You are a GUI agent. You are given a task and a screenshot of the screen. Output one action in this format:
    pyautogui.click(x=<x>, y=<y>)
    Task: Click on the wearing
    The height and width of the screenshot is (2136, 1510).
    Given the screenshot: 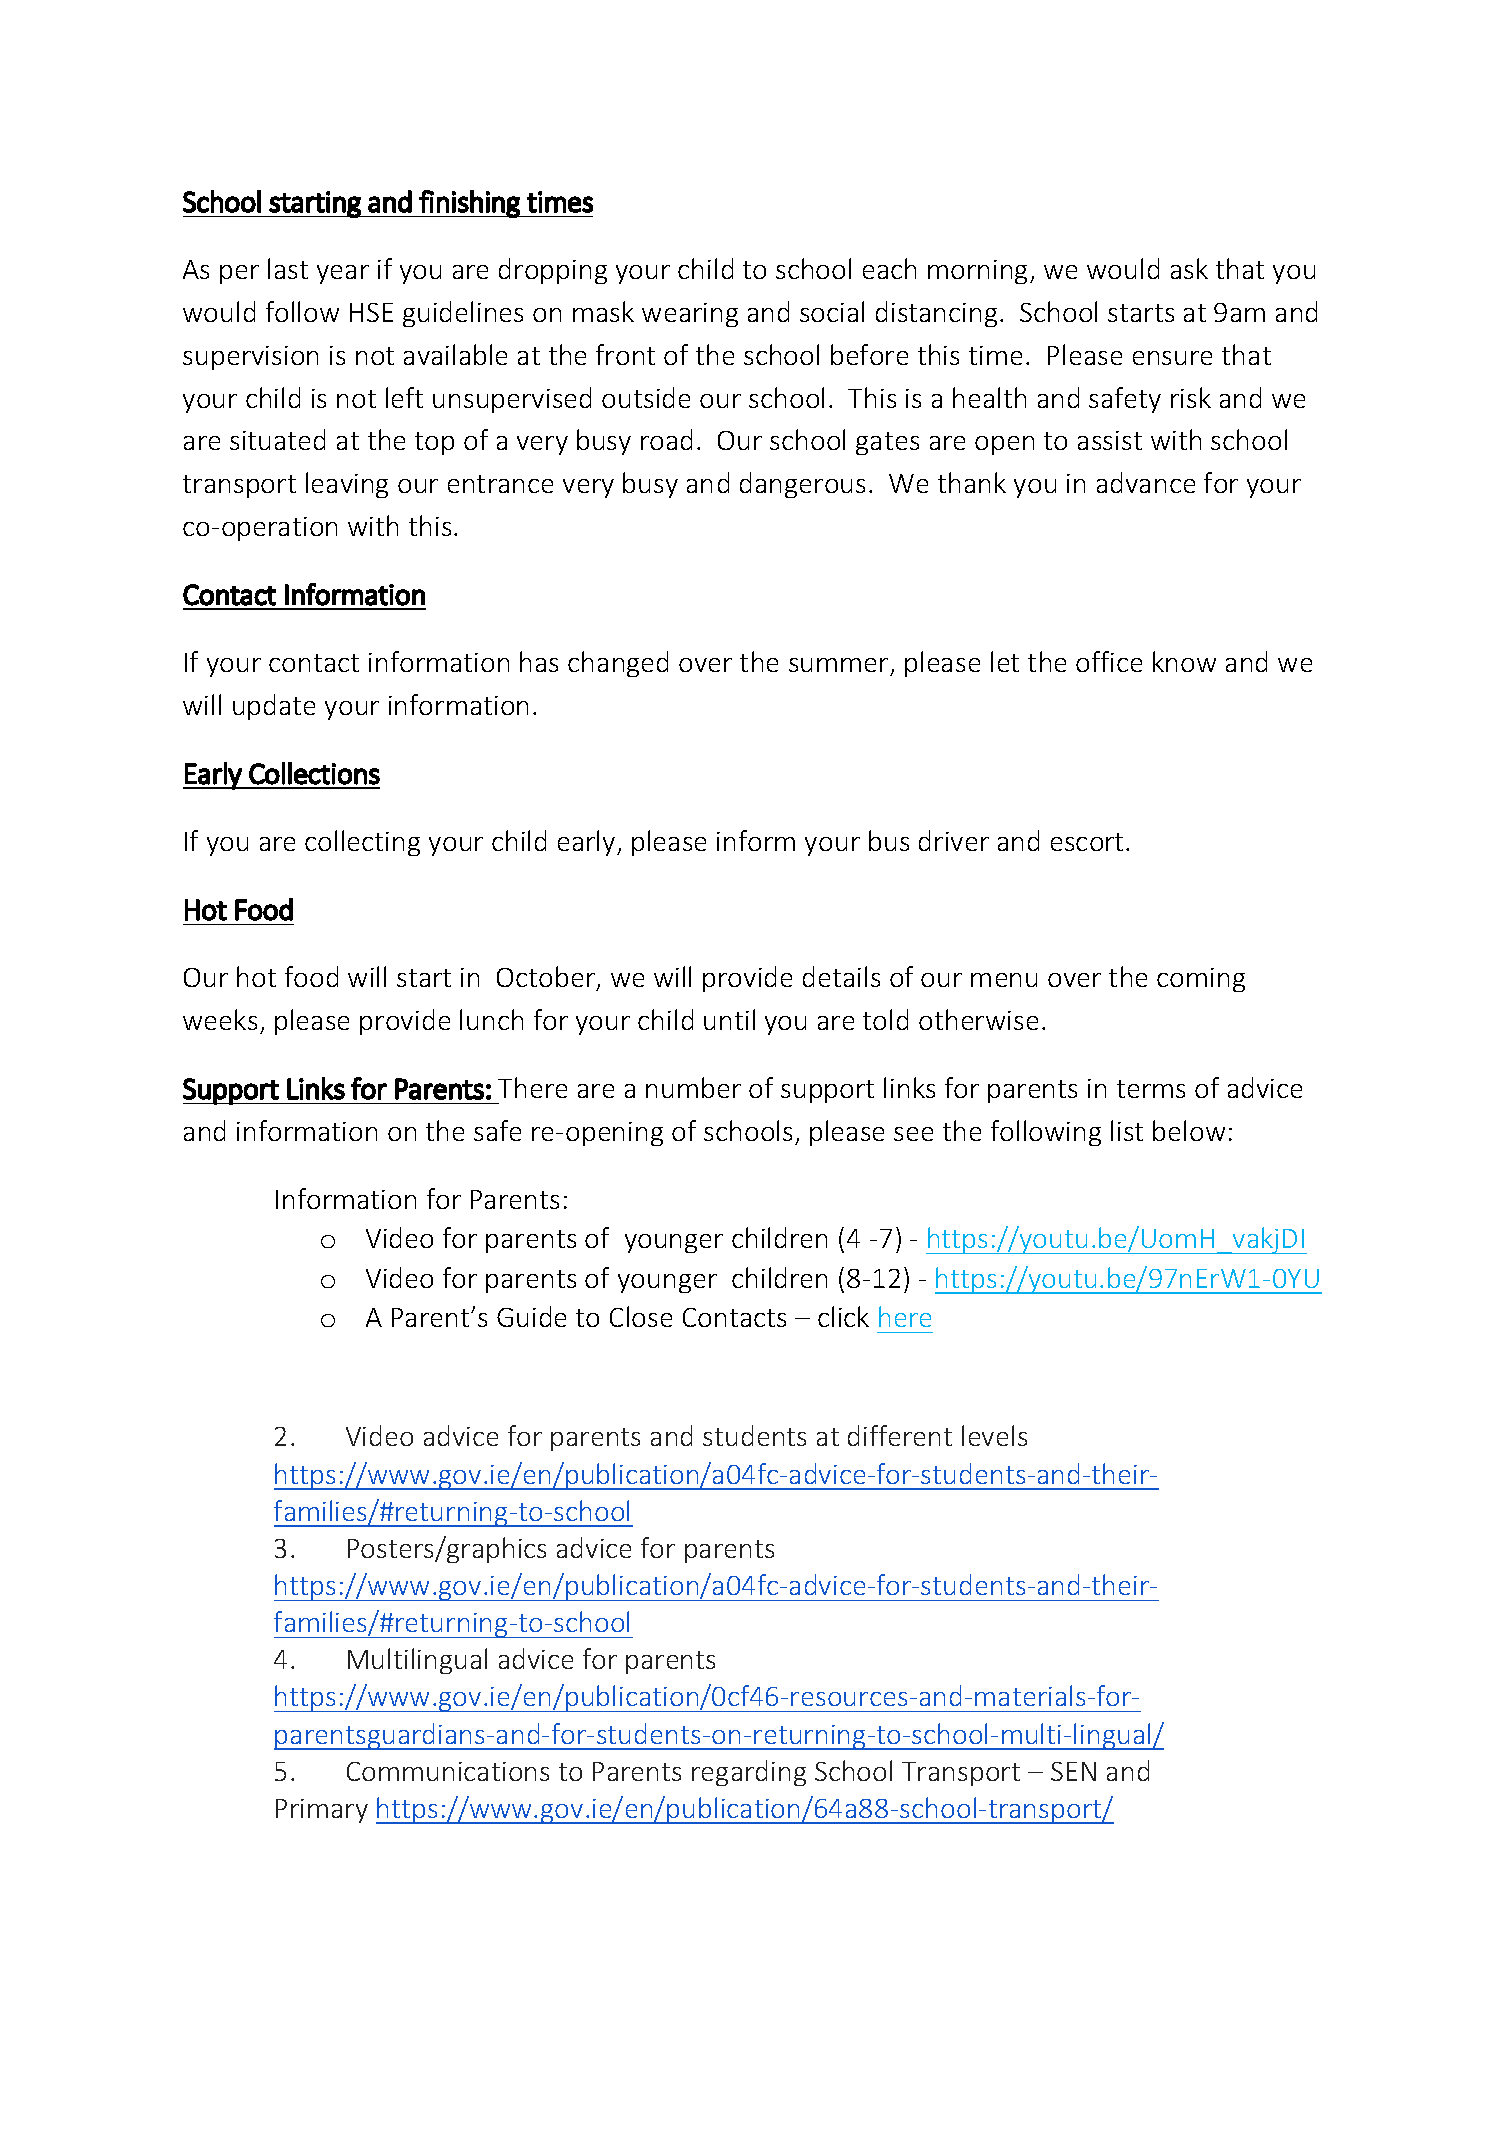 What is the action you would take?
    pyautogui.click(x=690, y=315)
